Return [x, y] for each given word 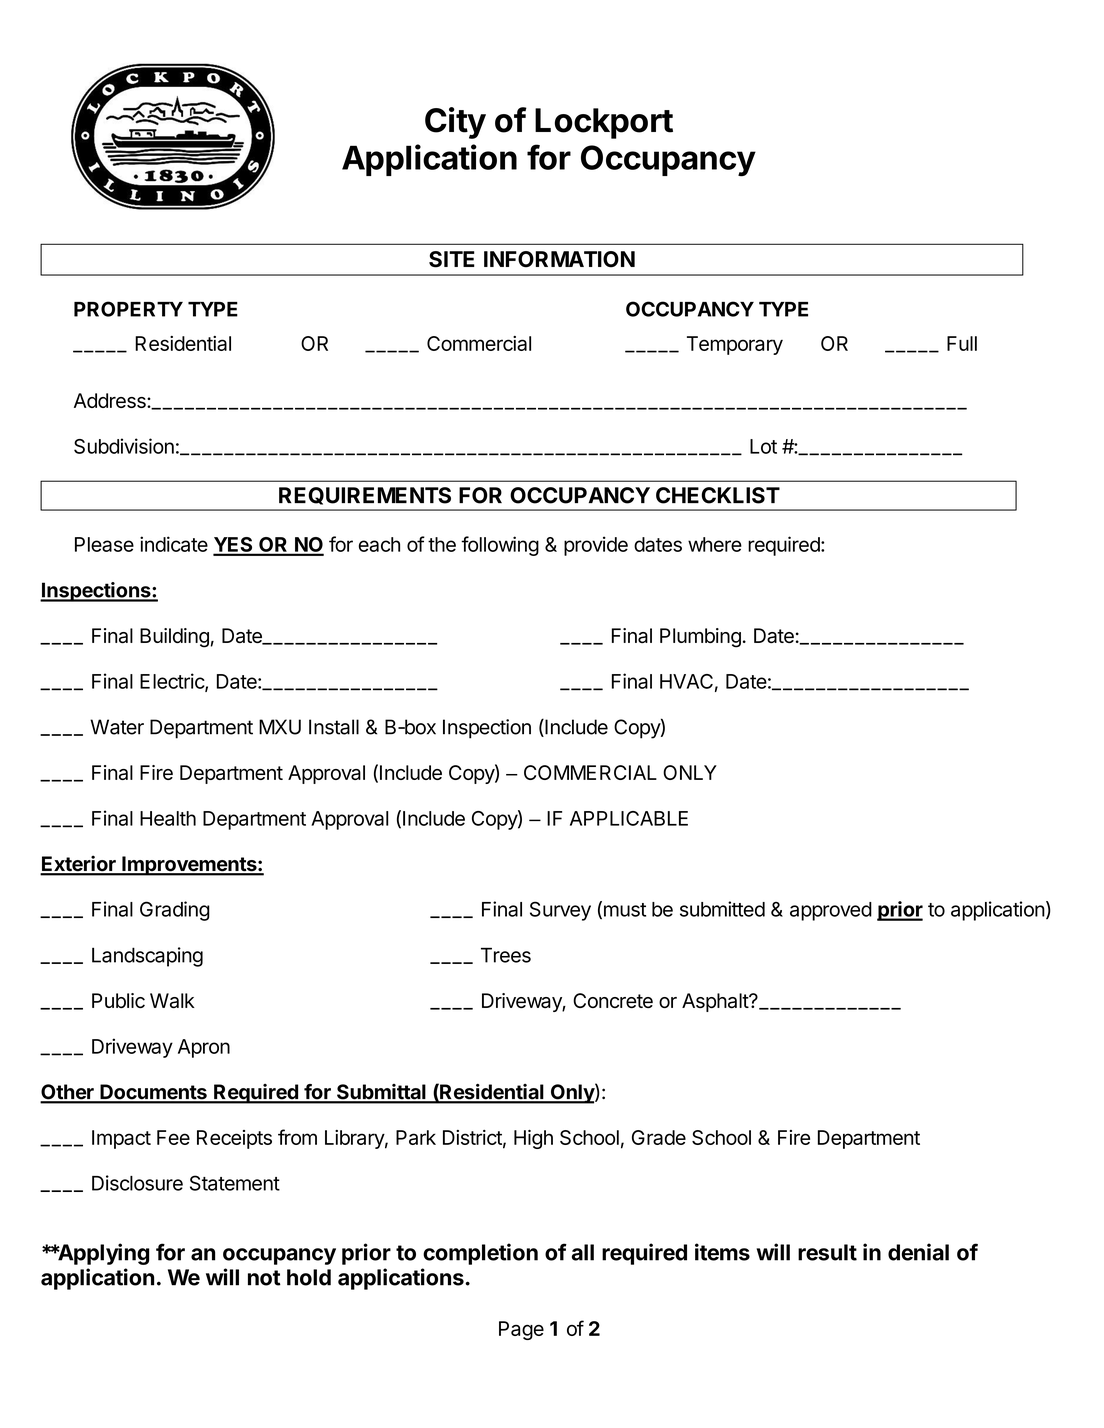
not [264, 1278]
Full [962, 343]
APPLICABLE [629, 818]
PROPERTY [128, 309]
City [455, 123]
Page [521, 1330]
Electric [173, 682]
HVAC [686, 681]
